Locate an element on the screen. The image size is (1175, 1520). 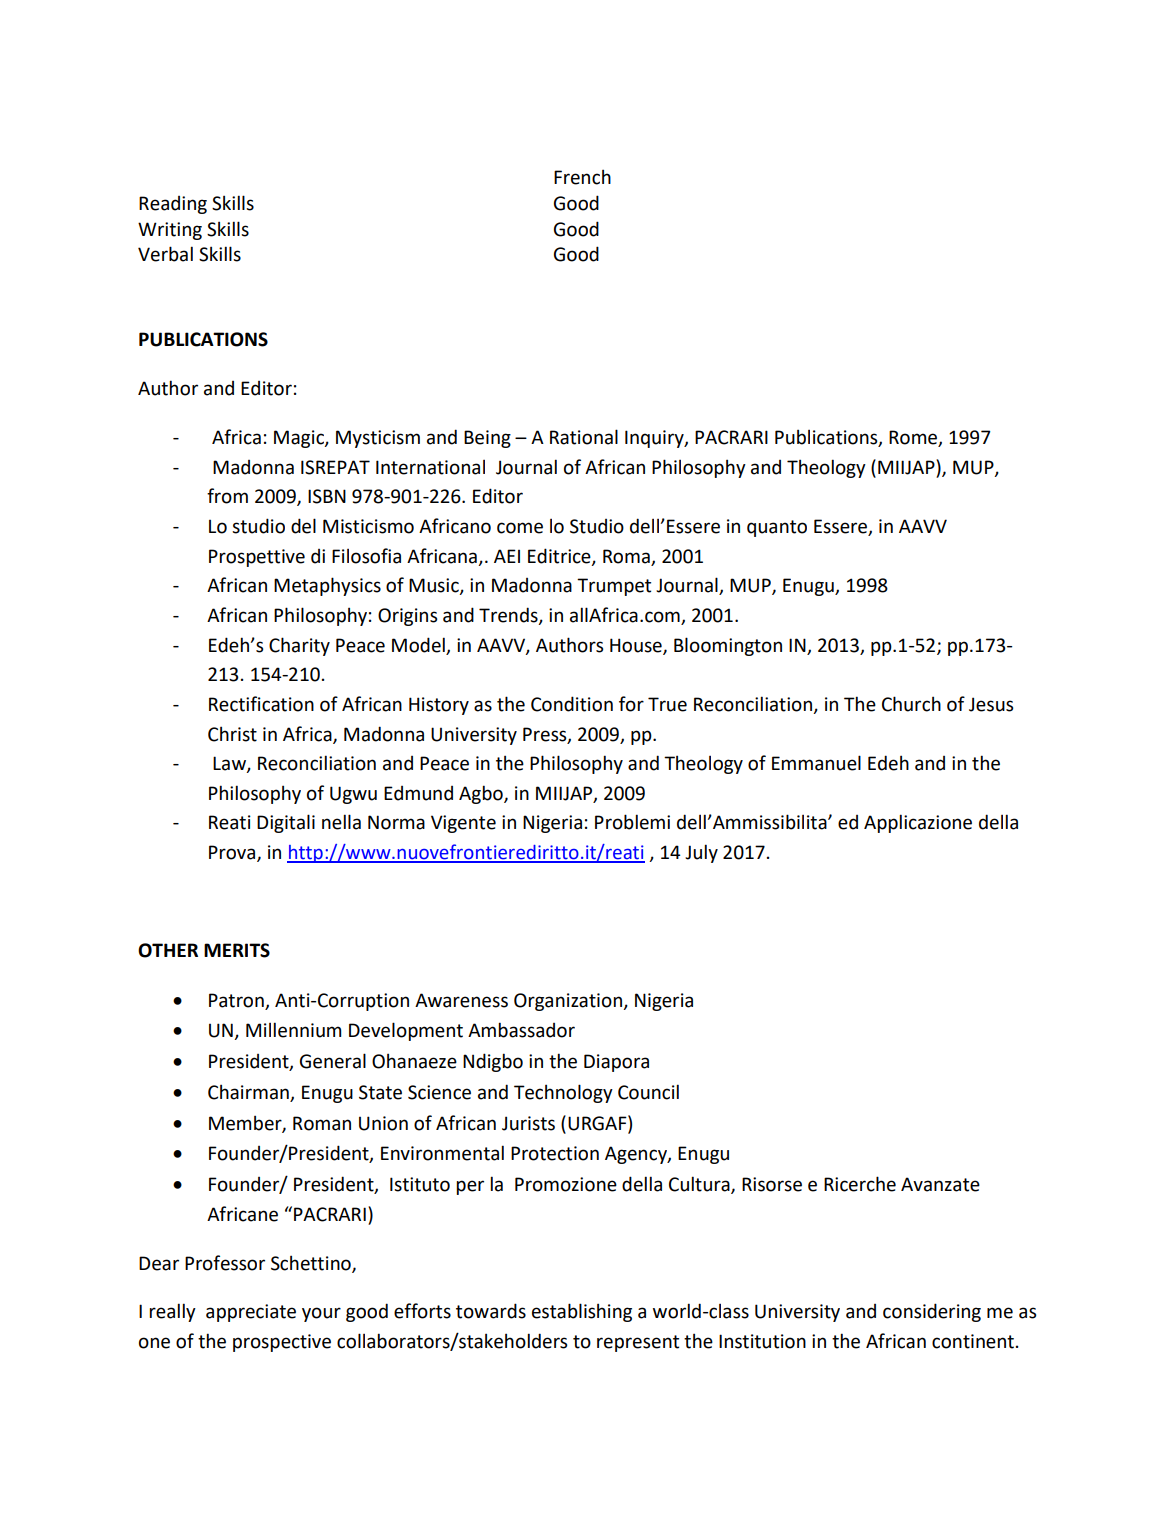
appreciate is located at coordinates (251, 1313).
